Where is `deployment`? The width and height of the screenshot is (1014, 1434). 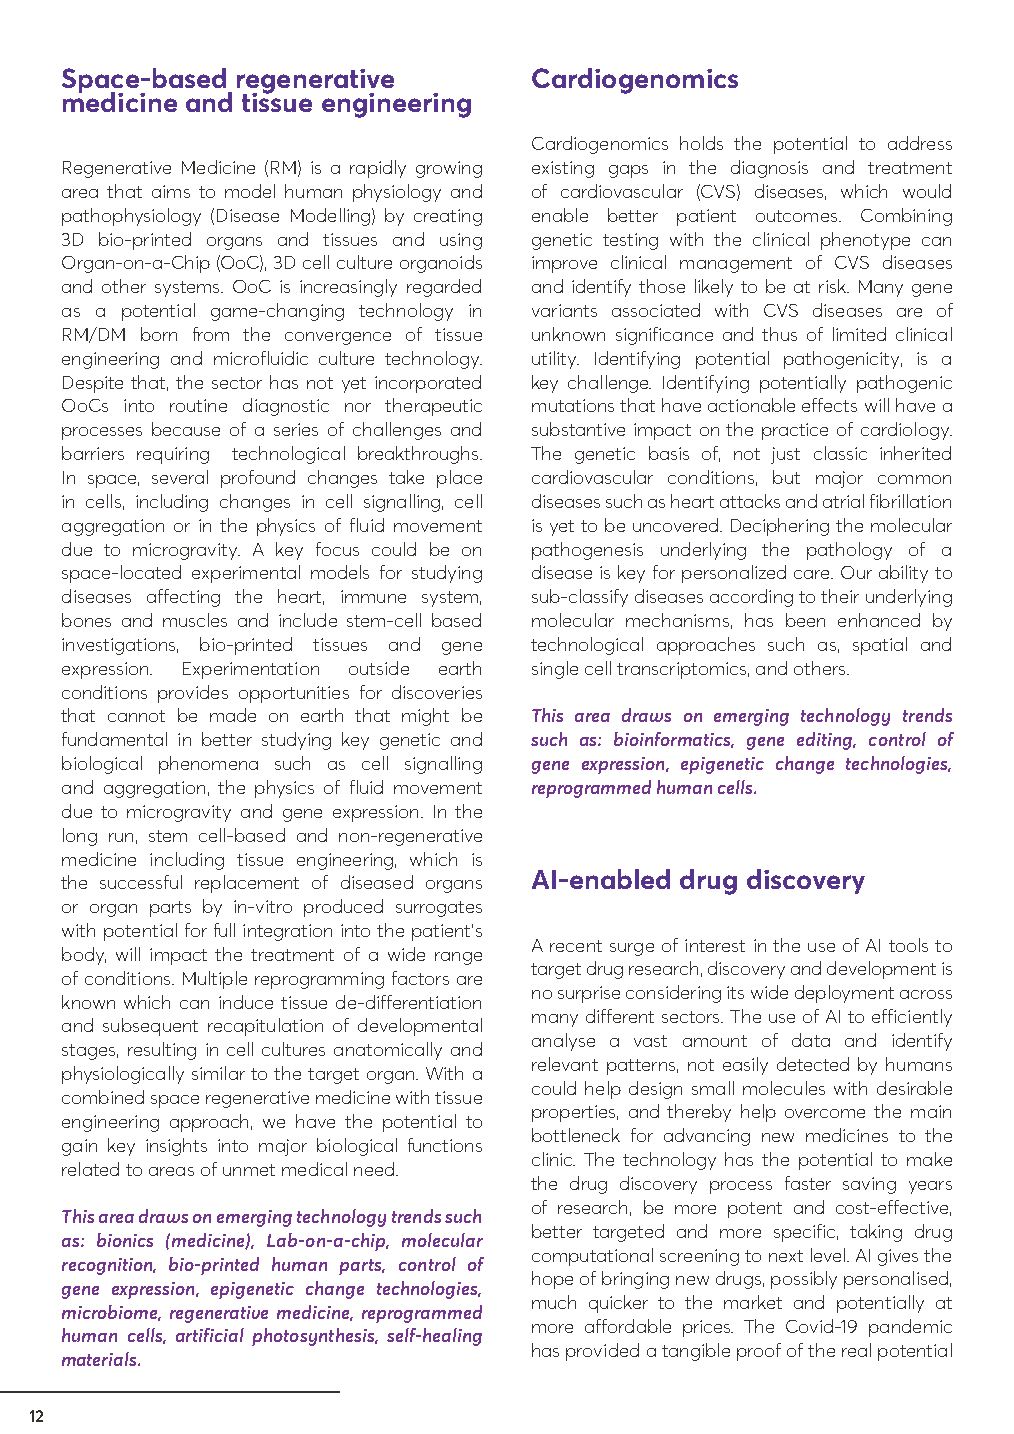
deployment is located at coordinates (844, 994).
